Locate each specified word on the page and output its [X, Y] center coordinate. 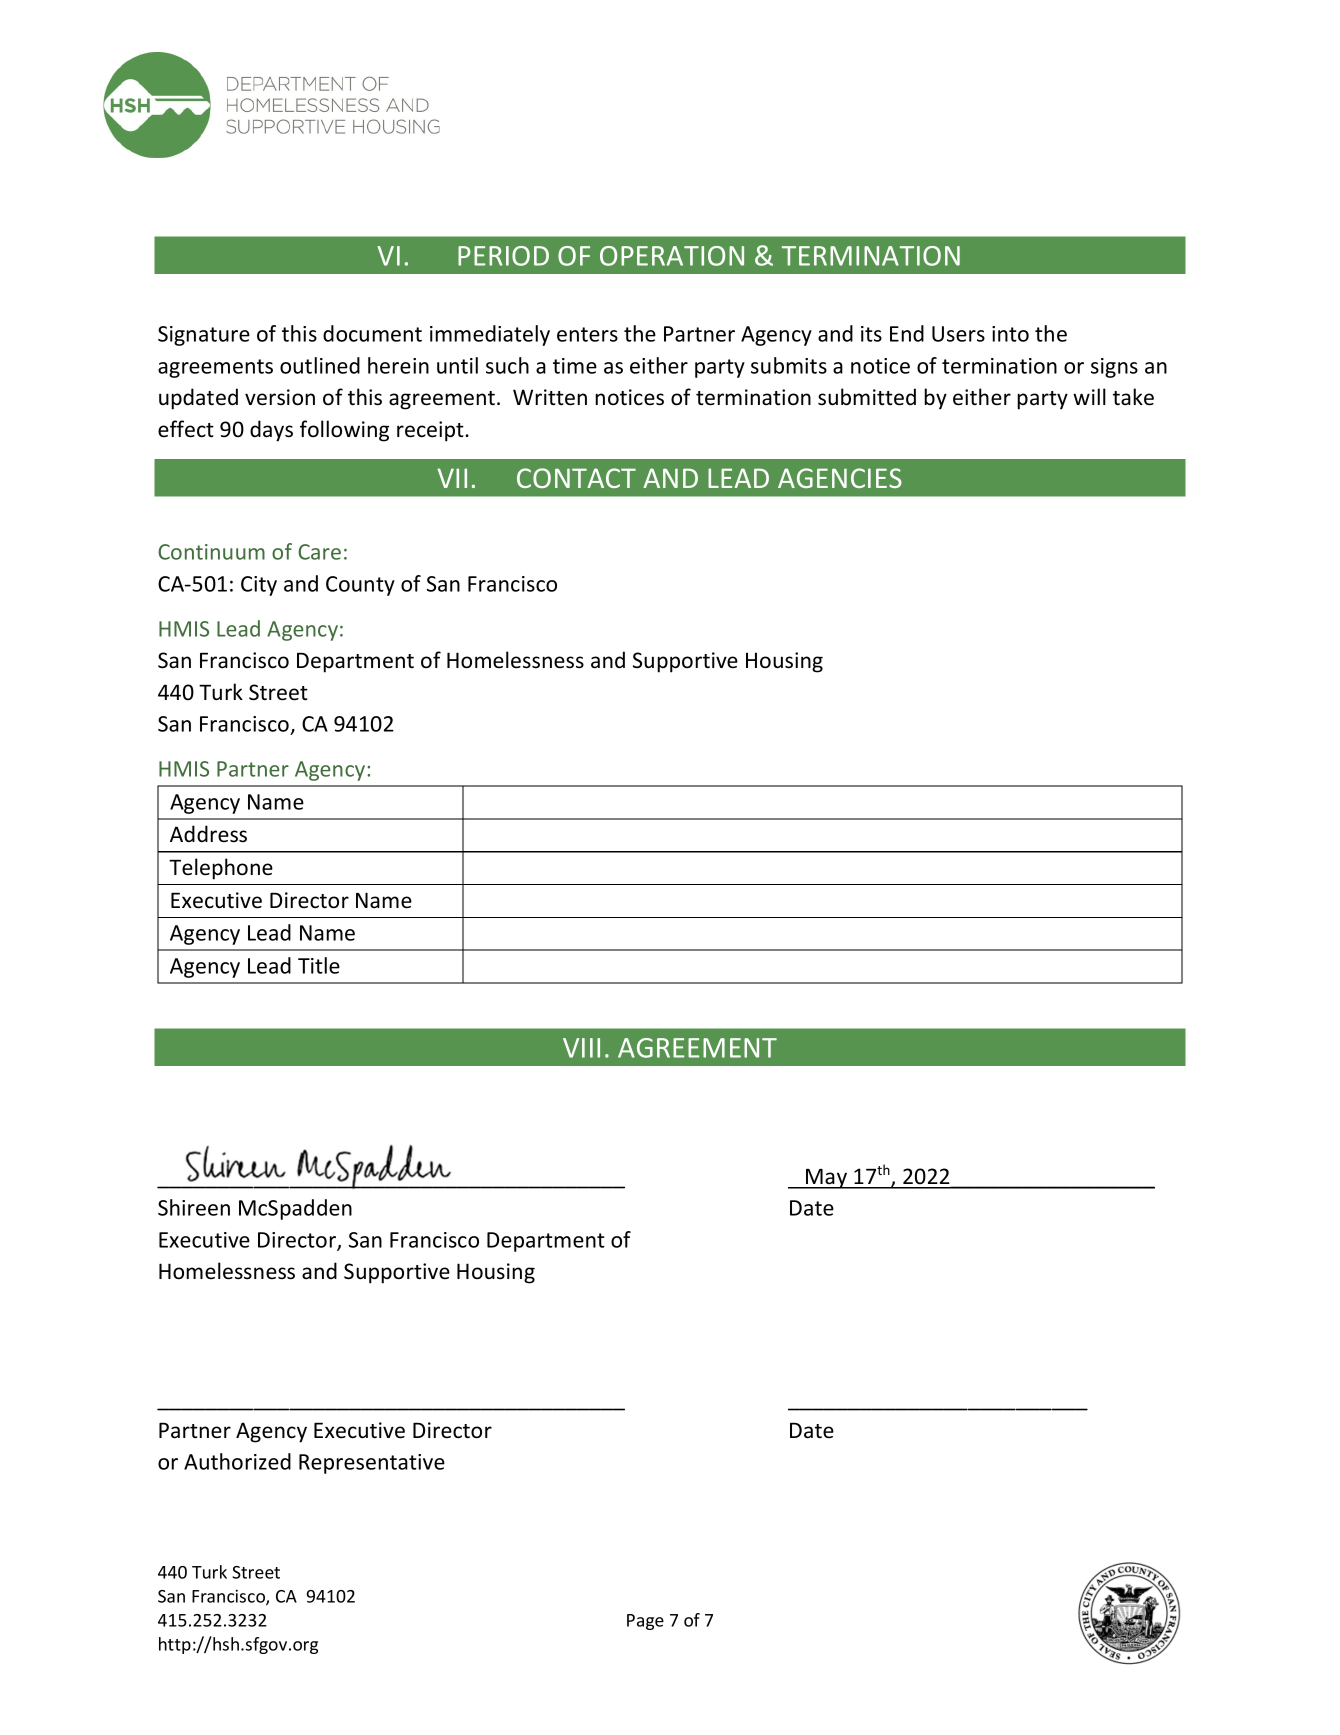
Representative [372, 1464]
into [1010, 334]
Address [208, 834]
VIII [581, 1048]
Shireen [194, 1207]
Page [645, 1622]
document [372, 333]
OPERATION [672, 256]
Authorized [237, 1461]
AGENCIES [840, 478]
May [827, 1178]
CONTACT [576, 478]
